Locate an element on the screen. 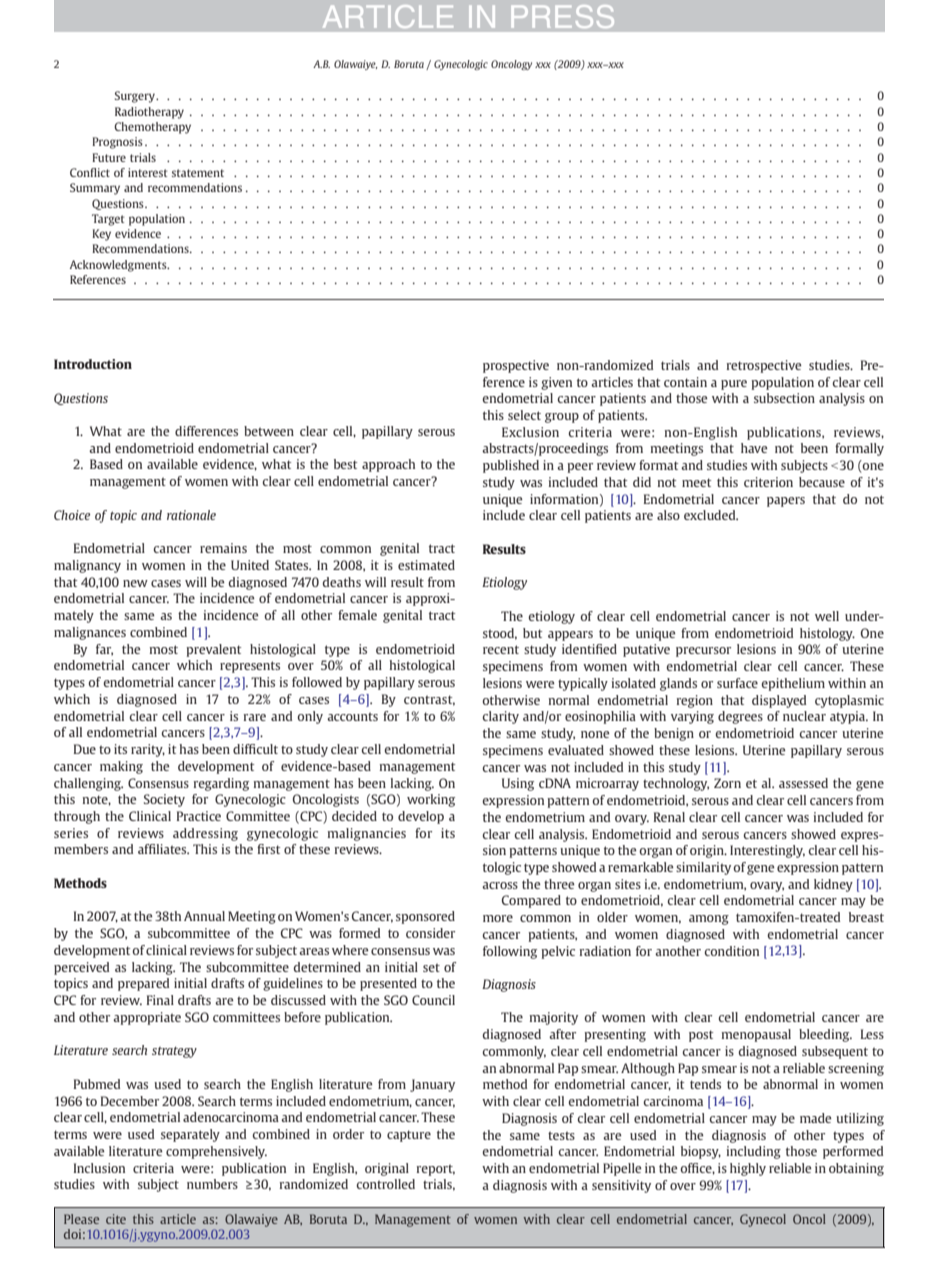  rationale is located at coordinates (191, 515).
